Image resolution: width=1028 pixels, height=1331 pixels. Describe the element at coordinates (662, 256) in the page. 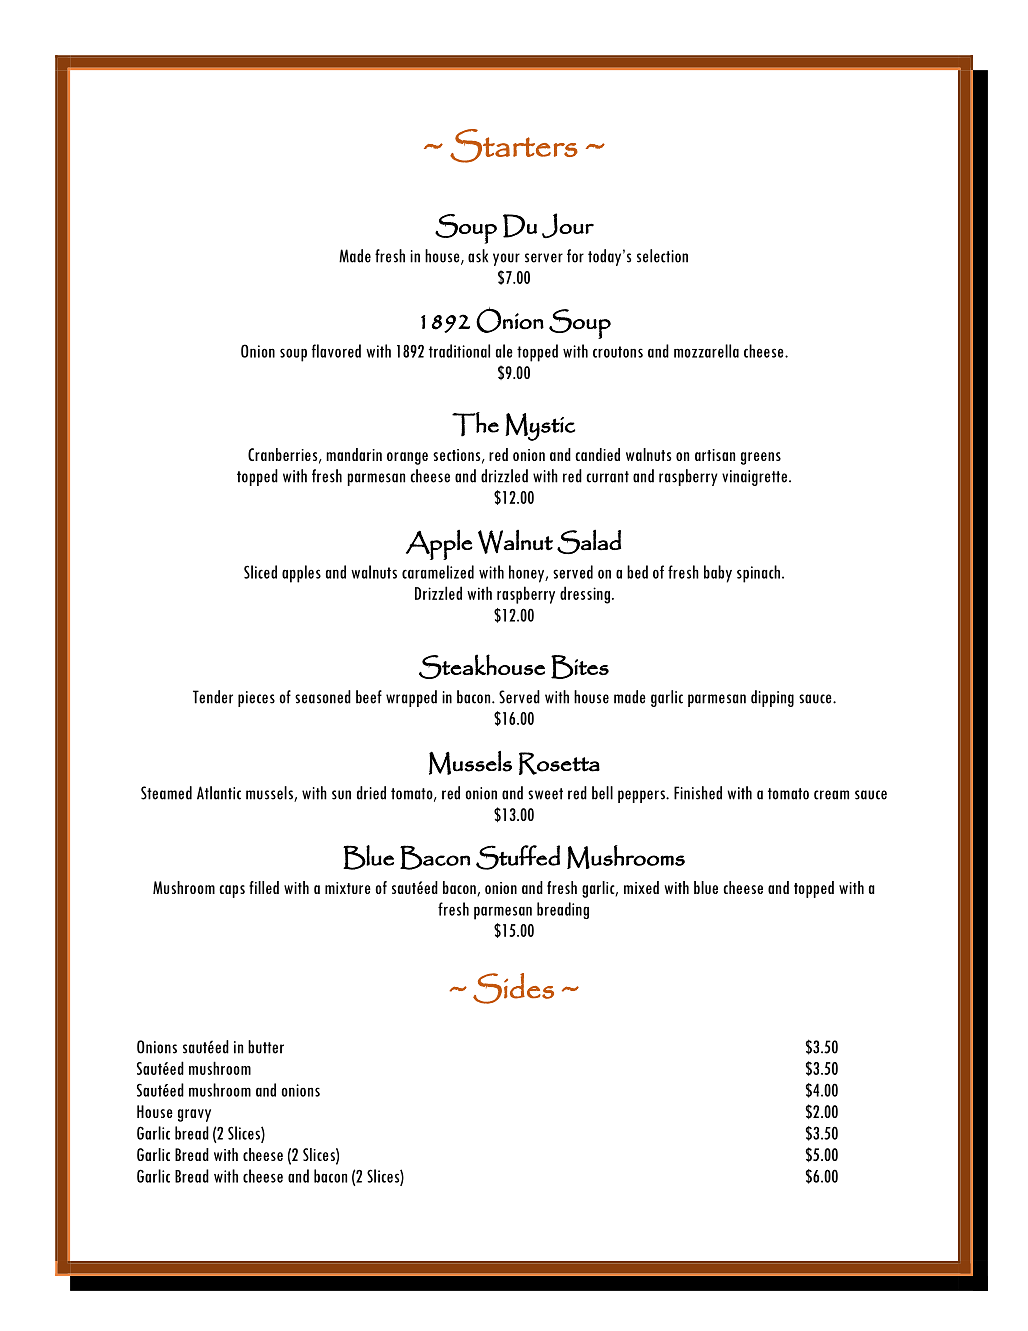

I see `selection` at that location.
